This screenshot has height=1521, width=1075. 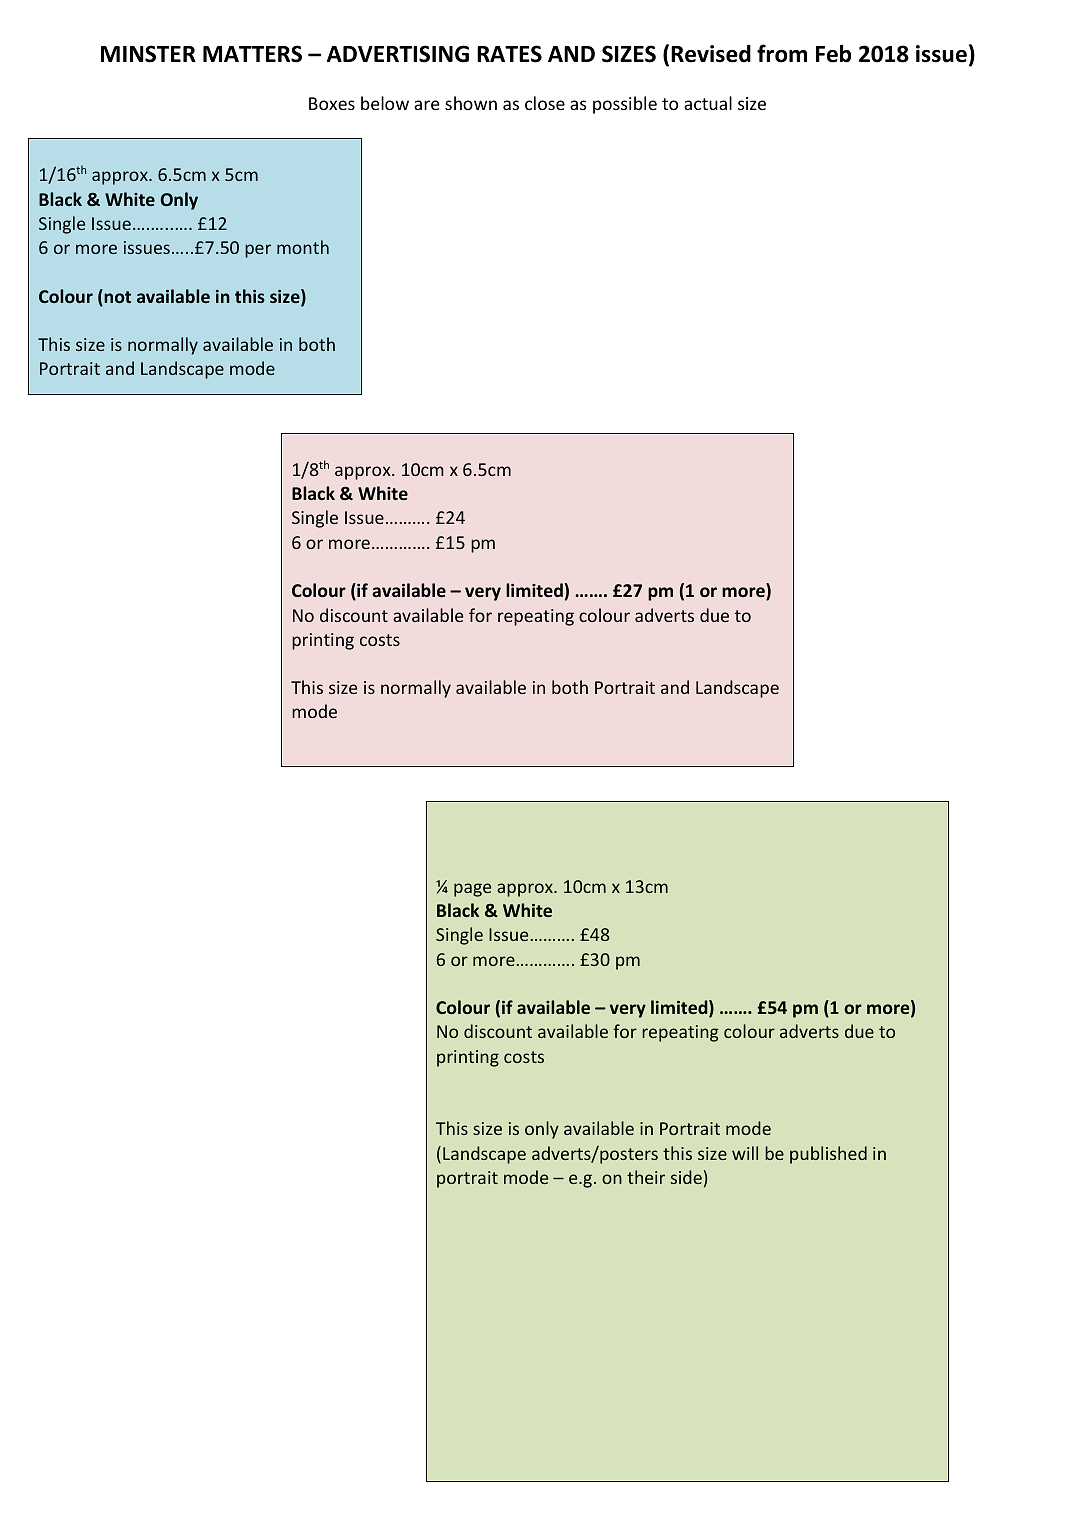 What do you see at coordinates (708, 103) in the screenshot?
I see `actual` at bounding box center [708, 103].
